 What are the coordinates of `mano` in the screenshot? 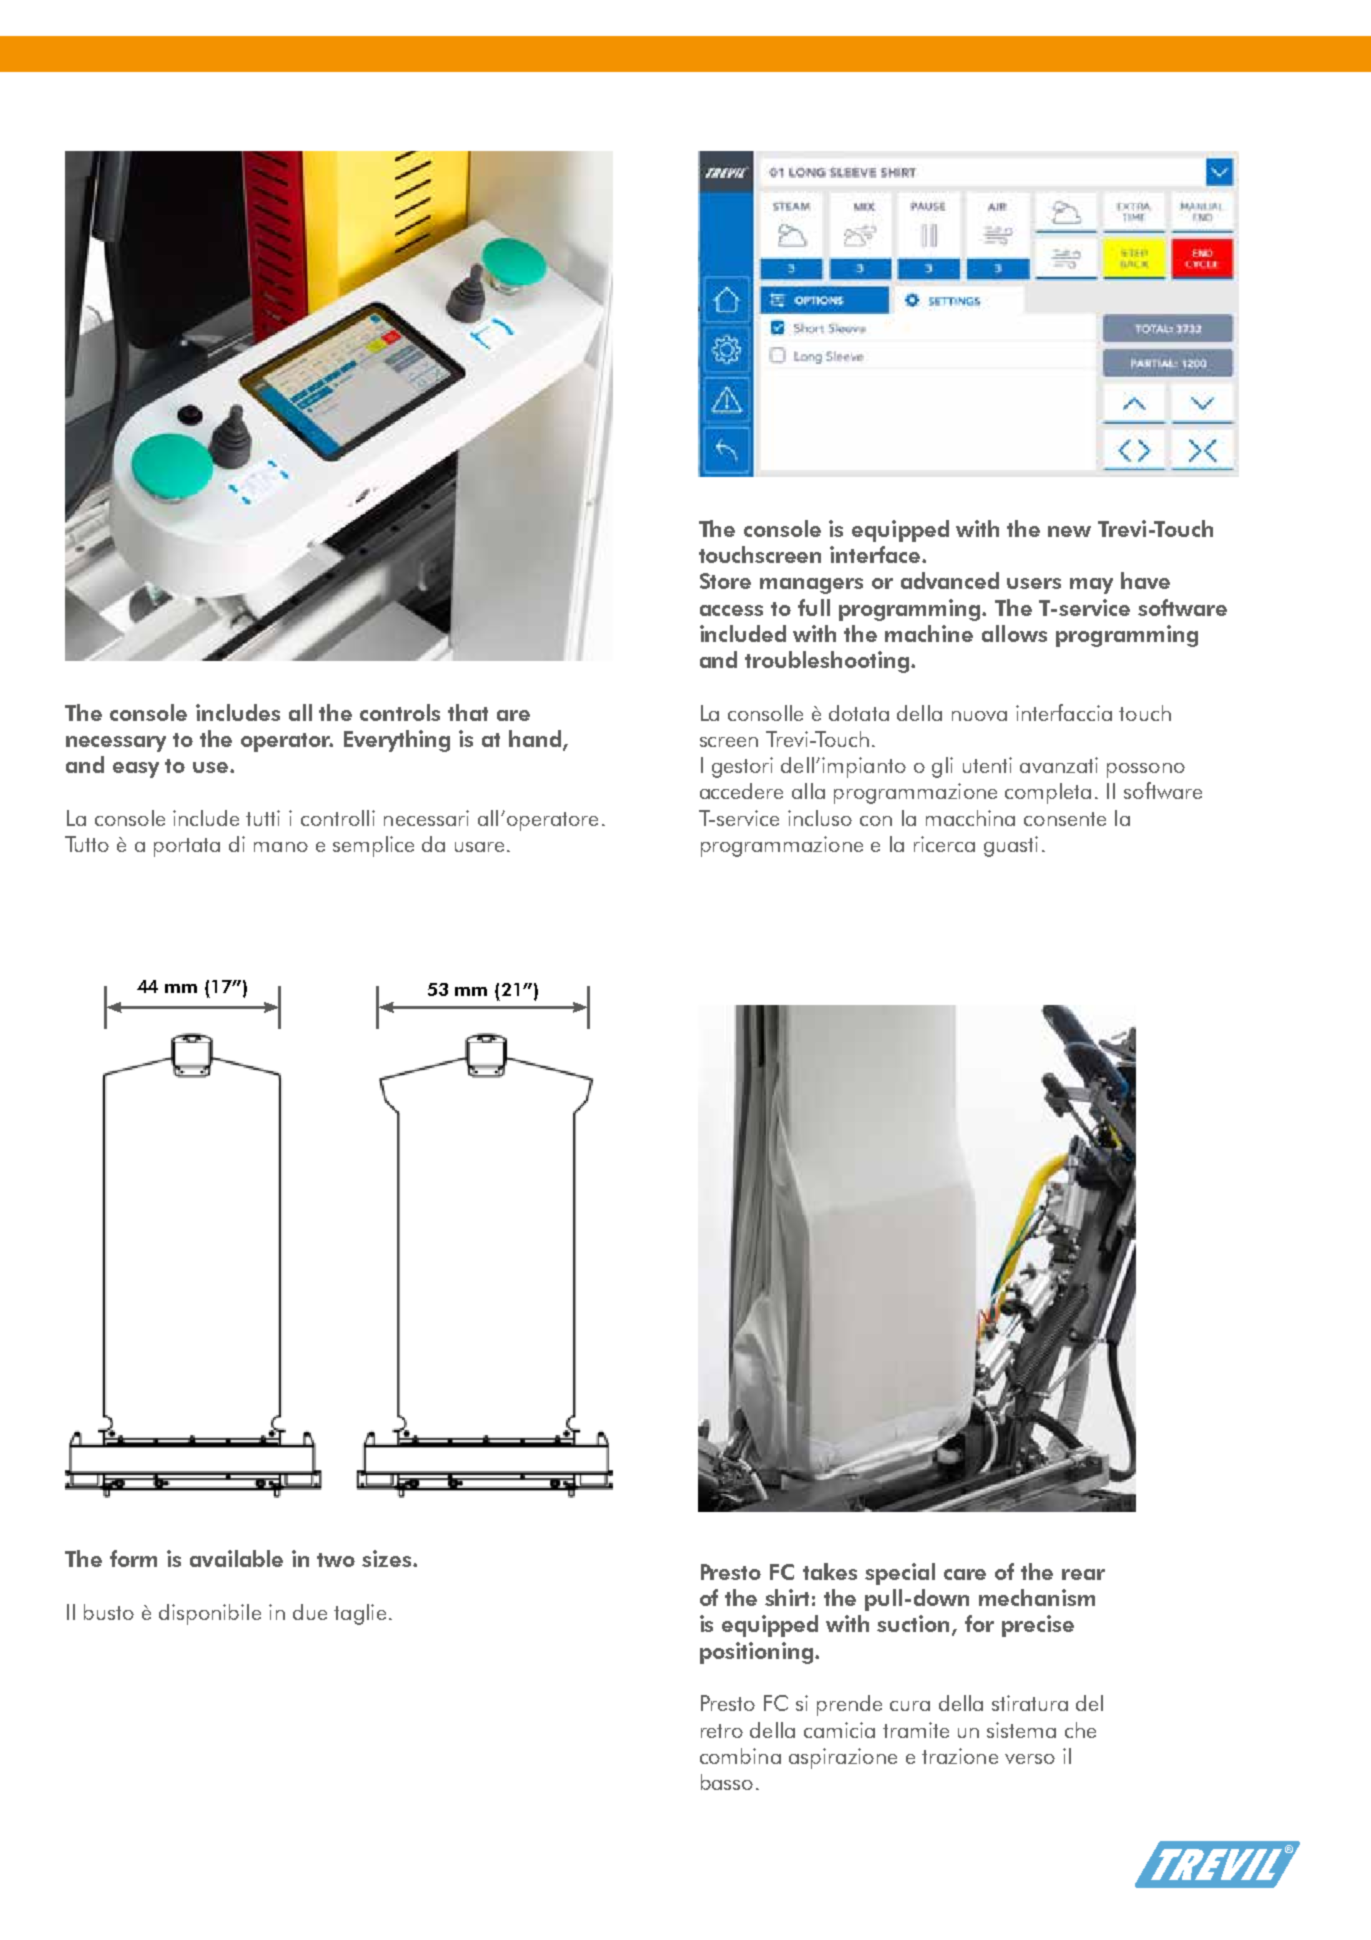 It's located at (281, 847).
